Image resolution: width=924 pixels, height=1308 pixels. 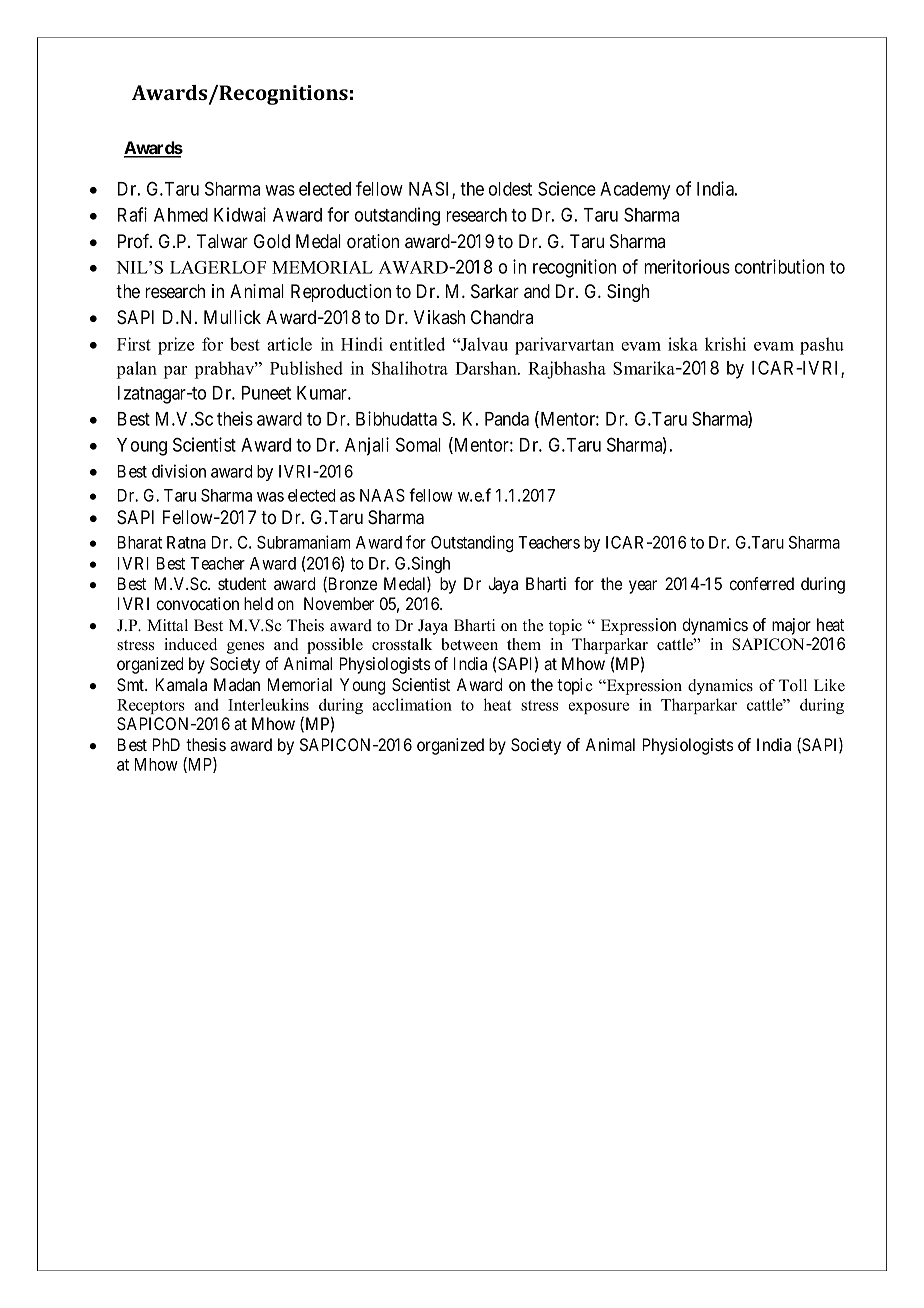 What do you see at coordinates (761, 583) in the image?
I see `conferred` at bounding box center [761, 583].
